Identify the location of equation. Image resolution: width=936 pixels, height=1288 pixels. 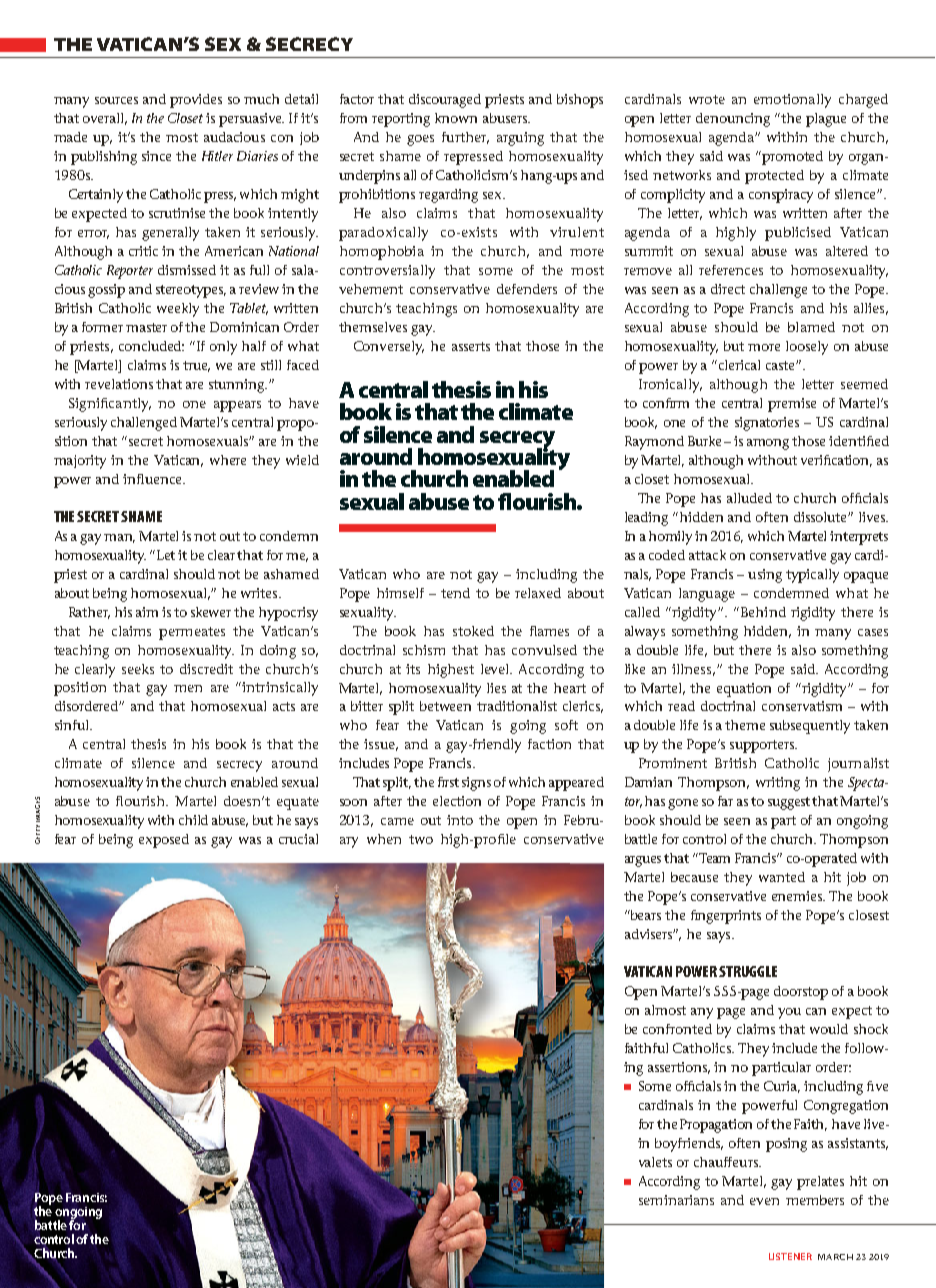
(744, 690).
